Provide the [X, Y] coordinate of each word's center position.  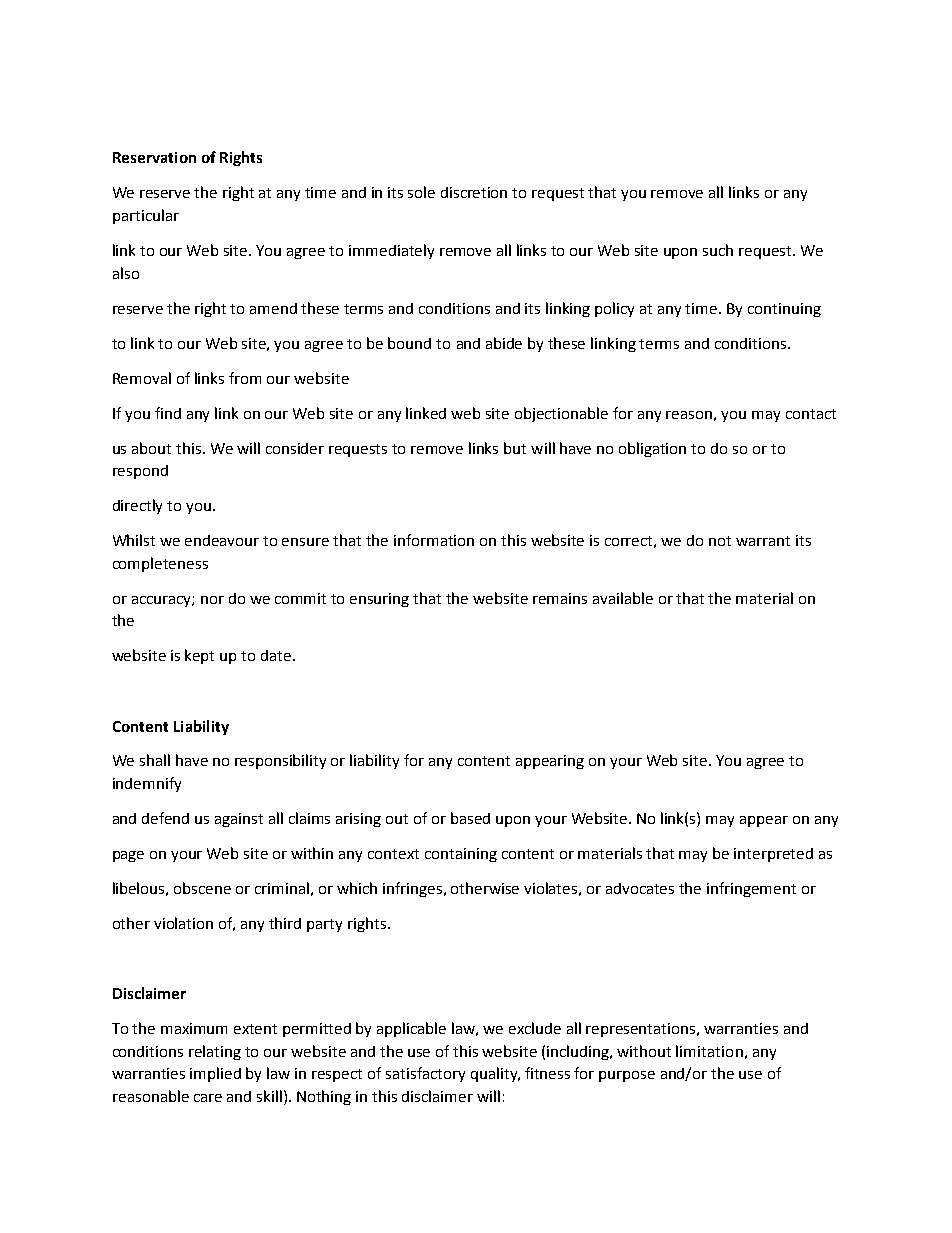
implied [215, 1074]
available [623, 598]
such [718, 250]
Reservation [154, 157]
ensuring [379, 600]
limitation [709, 1051]
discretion [474, 192]
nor [212, 600]
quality [495, 1074]
